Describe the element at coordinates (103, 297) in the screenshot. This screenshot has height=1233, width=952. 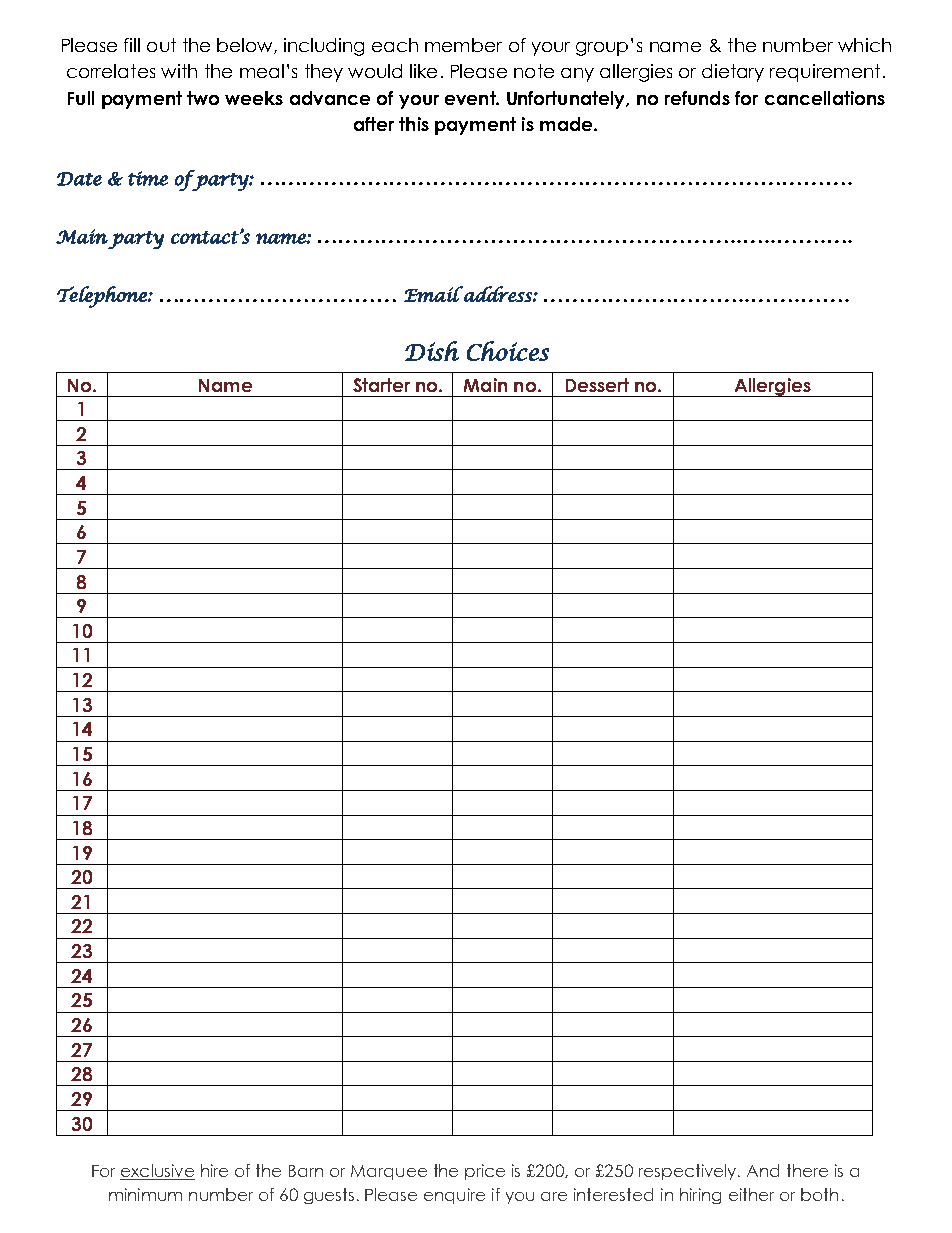
I see `Telephone` at that location.
